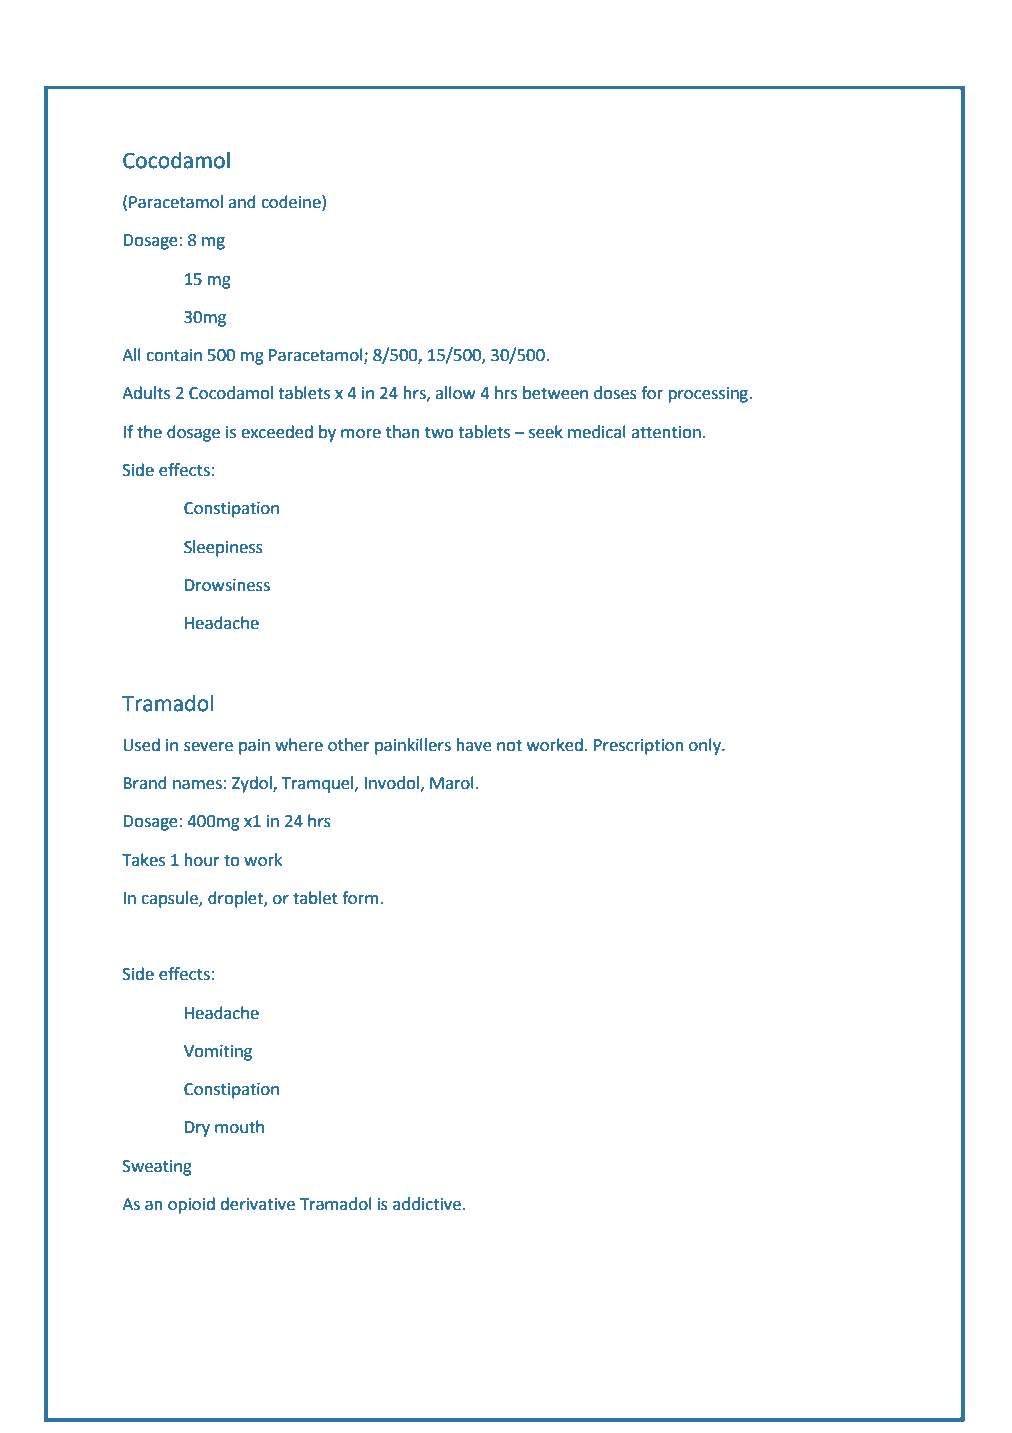 This screenshot has width=1012, height=1433. Describe the element at coordinates (361, 898) in the screenshot. I see `form` at that location.
